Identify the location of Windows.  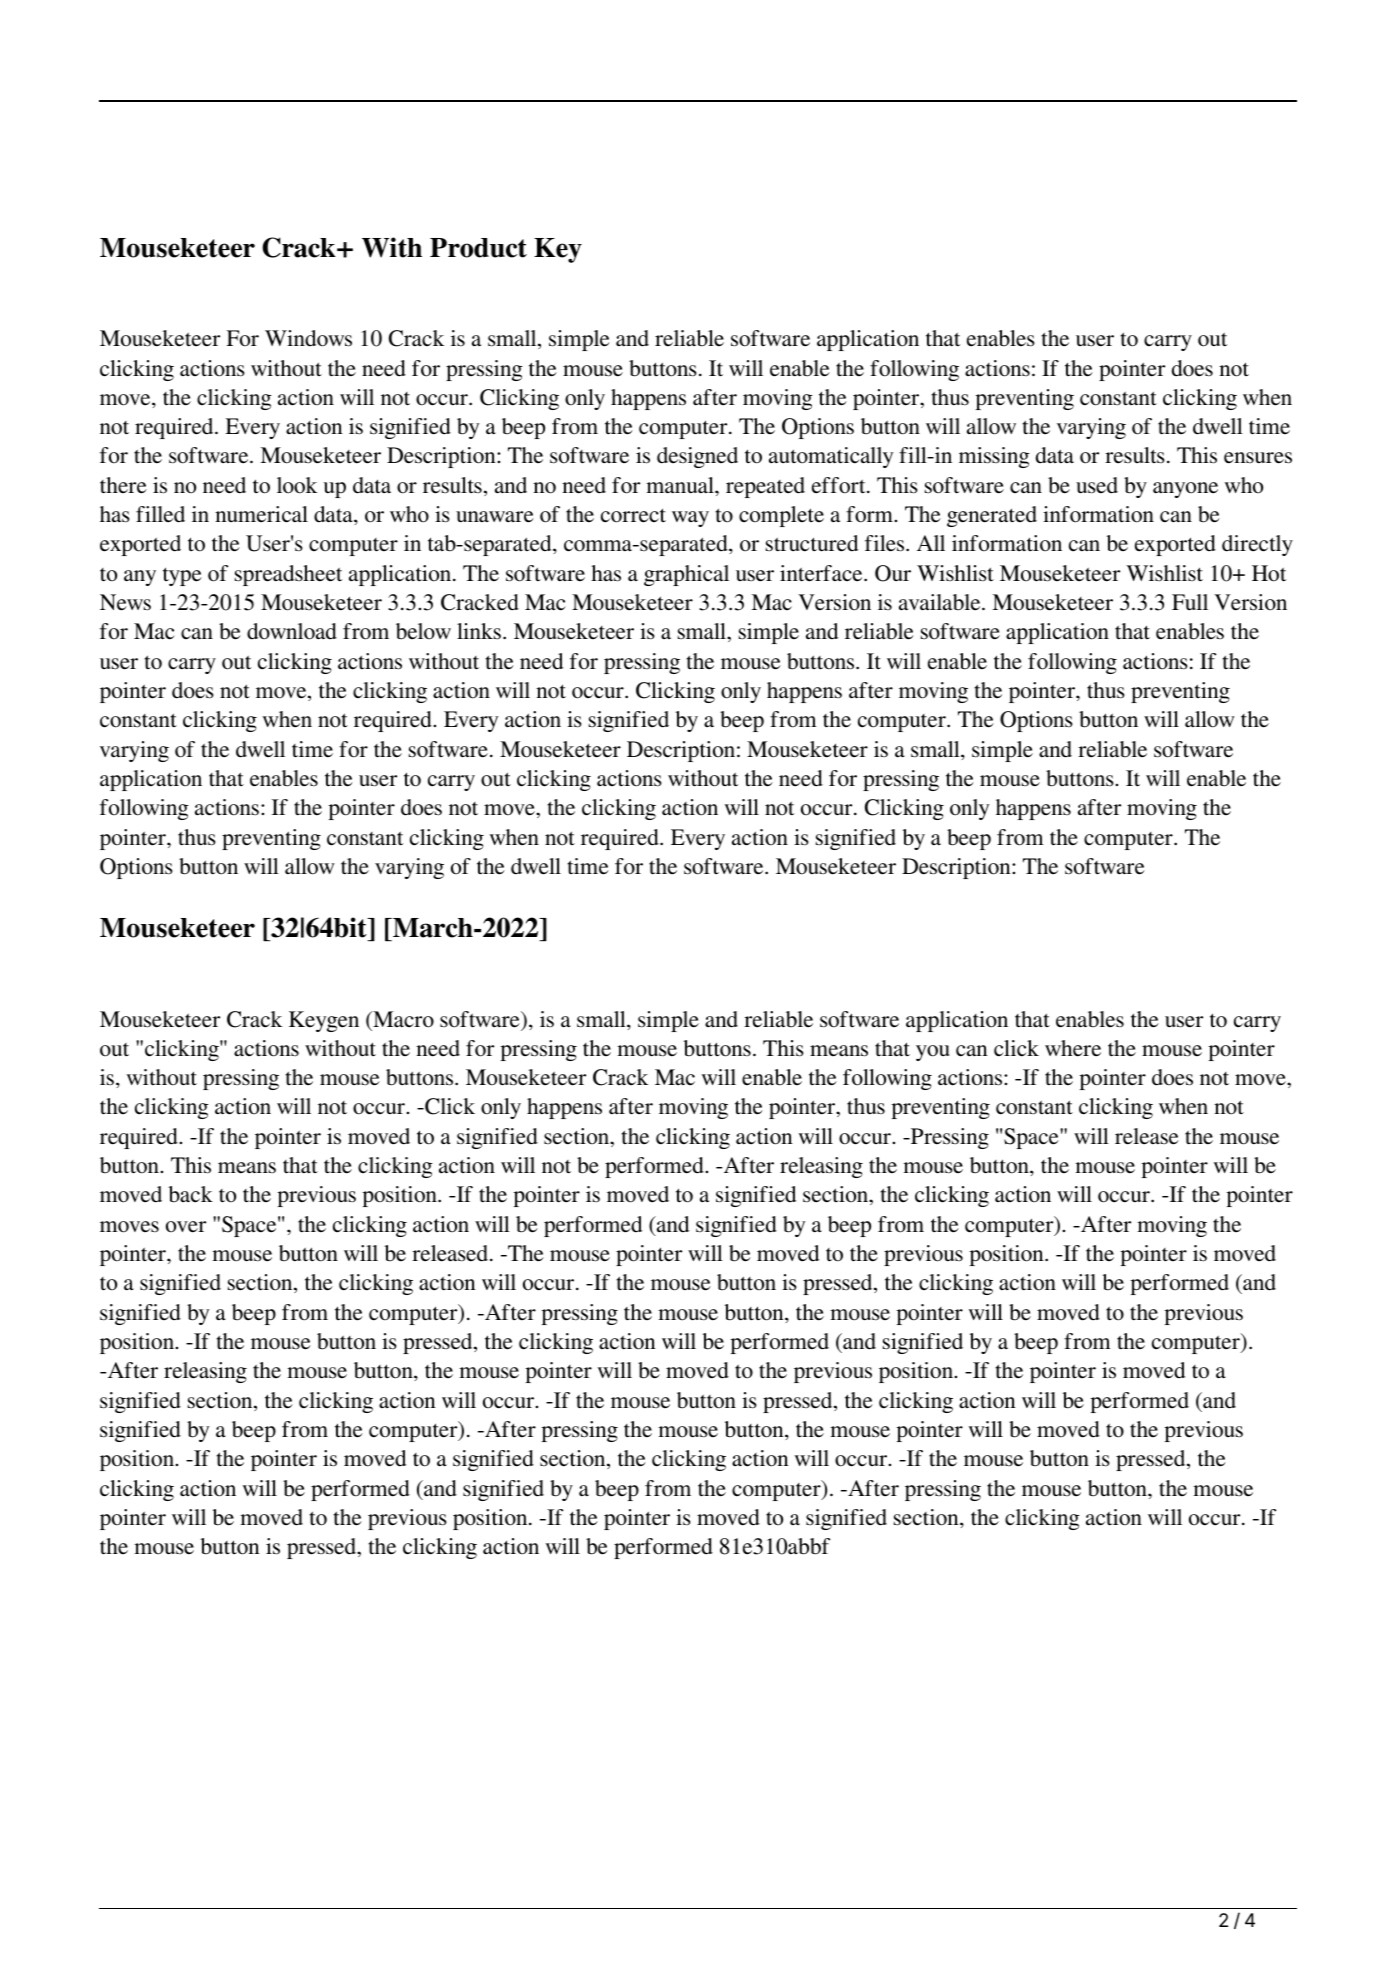
(308, 338).
